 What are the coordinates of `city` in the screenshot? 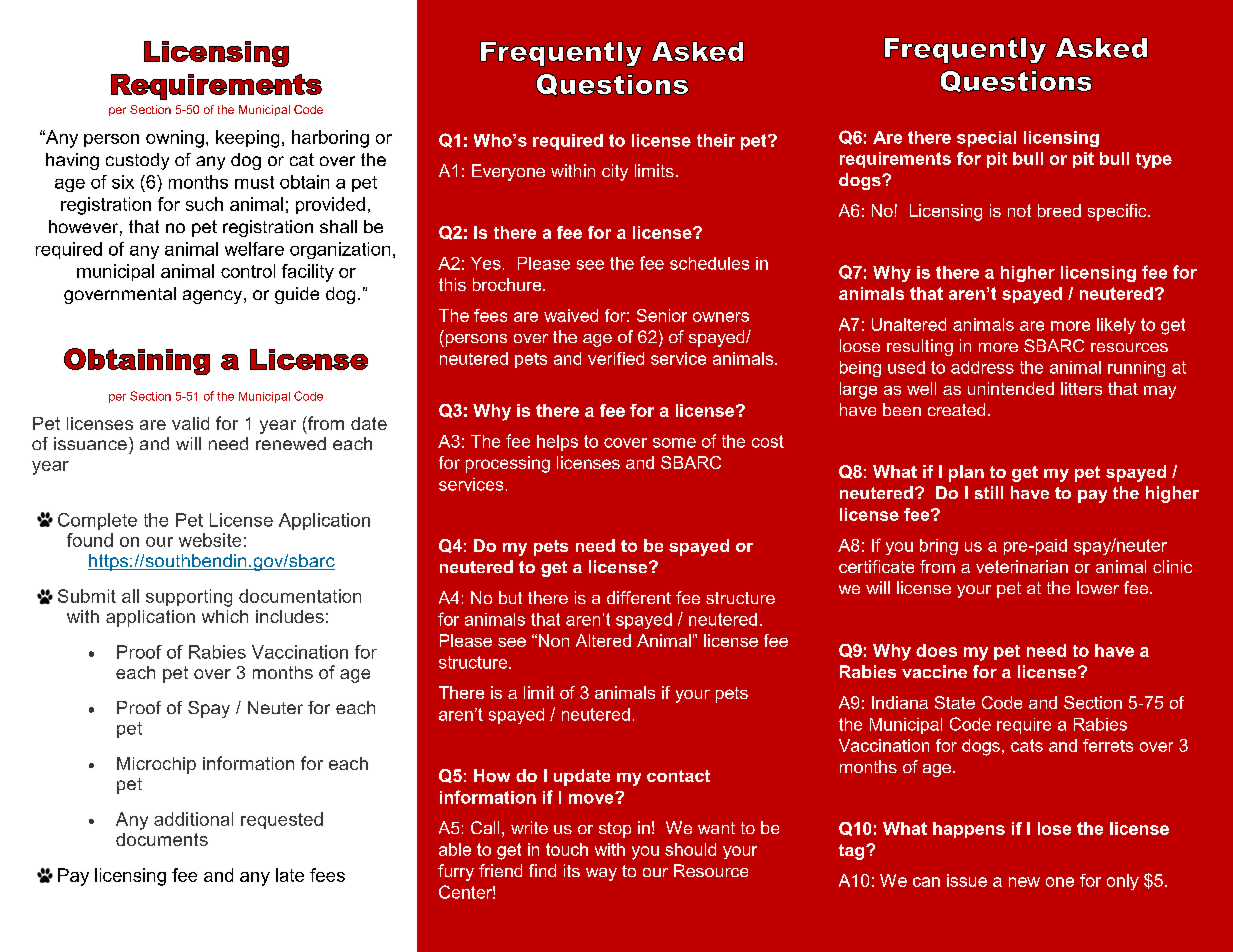 It's located at (615, 172).
